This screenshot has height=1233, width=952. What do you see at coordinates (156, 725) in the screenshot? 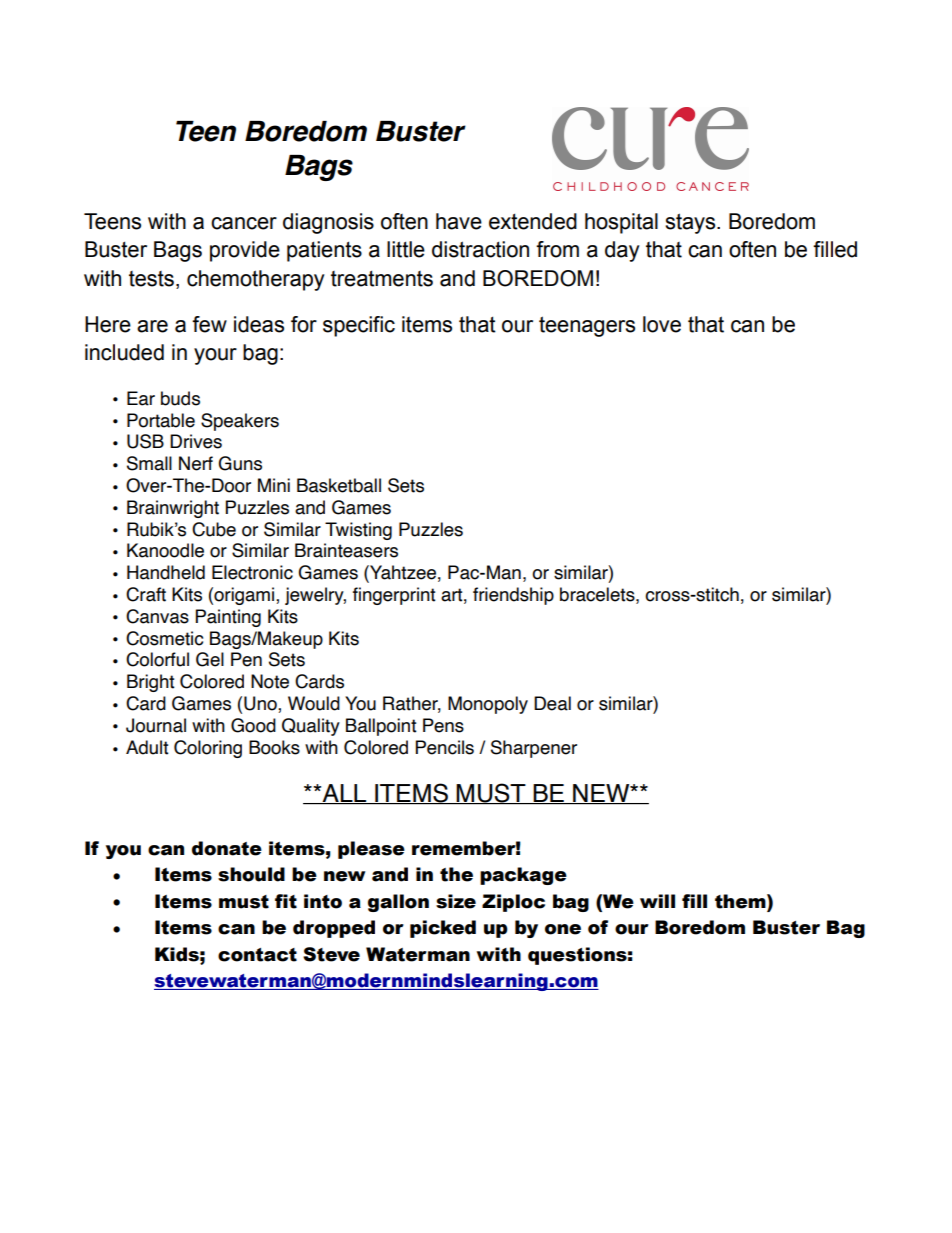
I see `Journal` at bounding box center [156, 725].
